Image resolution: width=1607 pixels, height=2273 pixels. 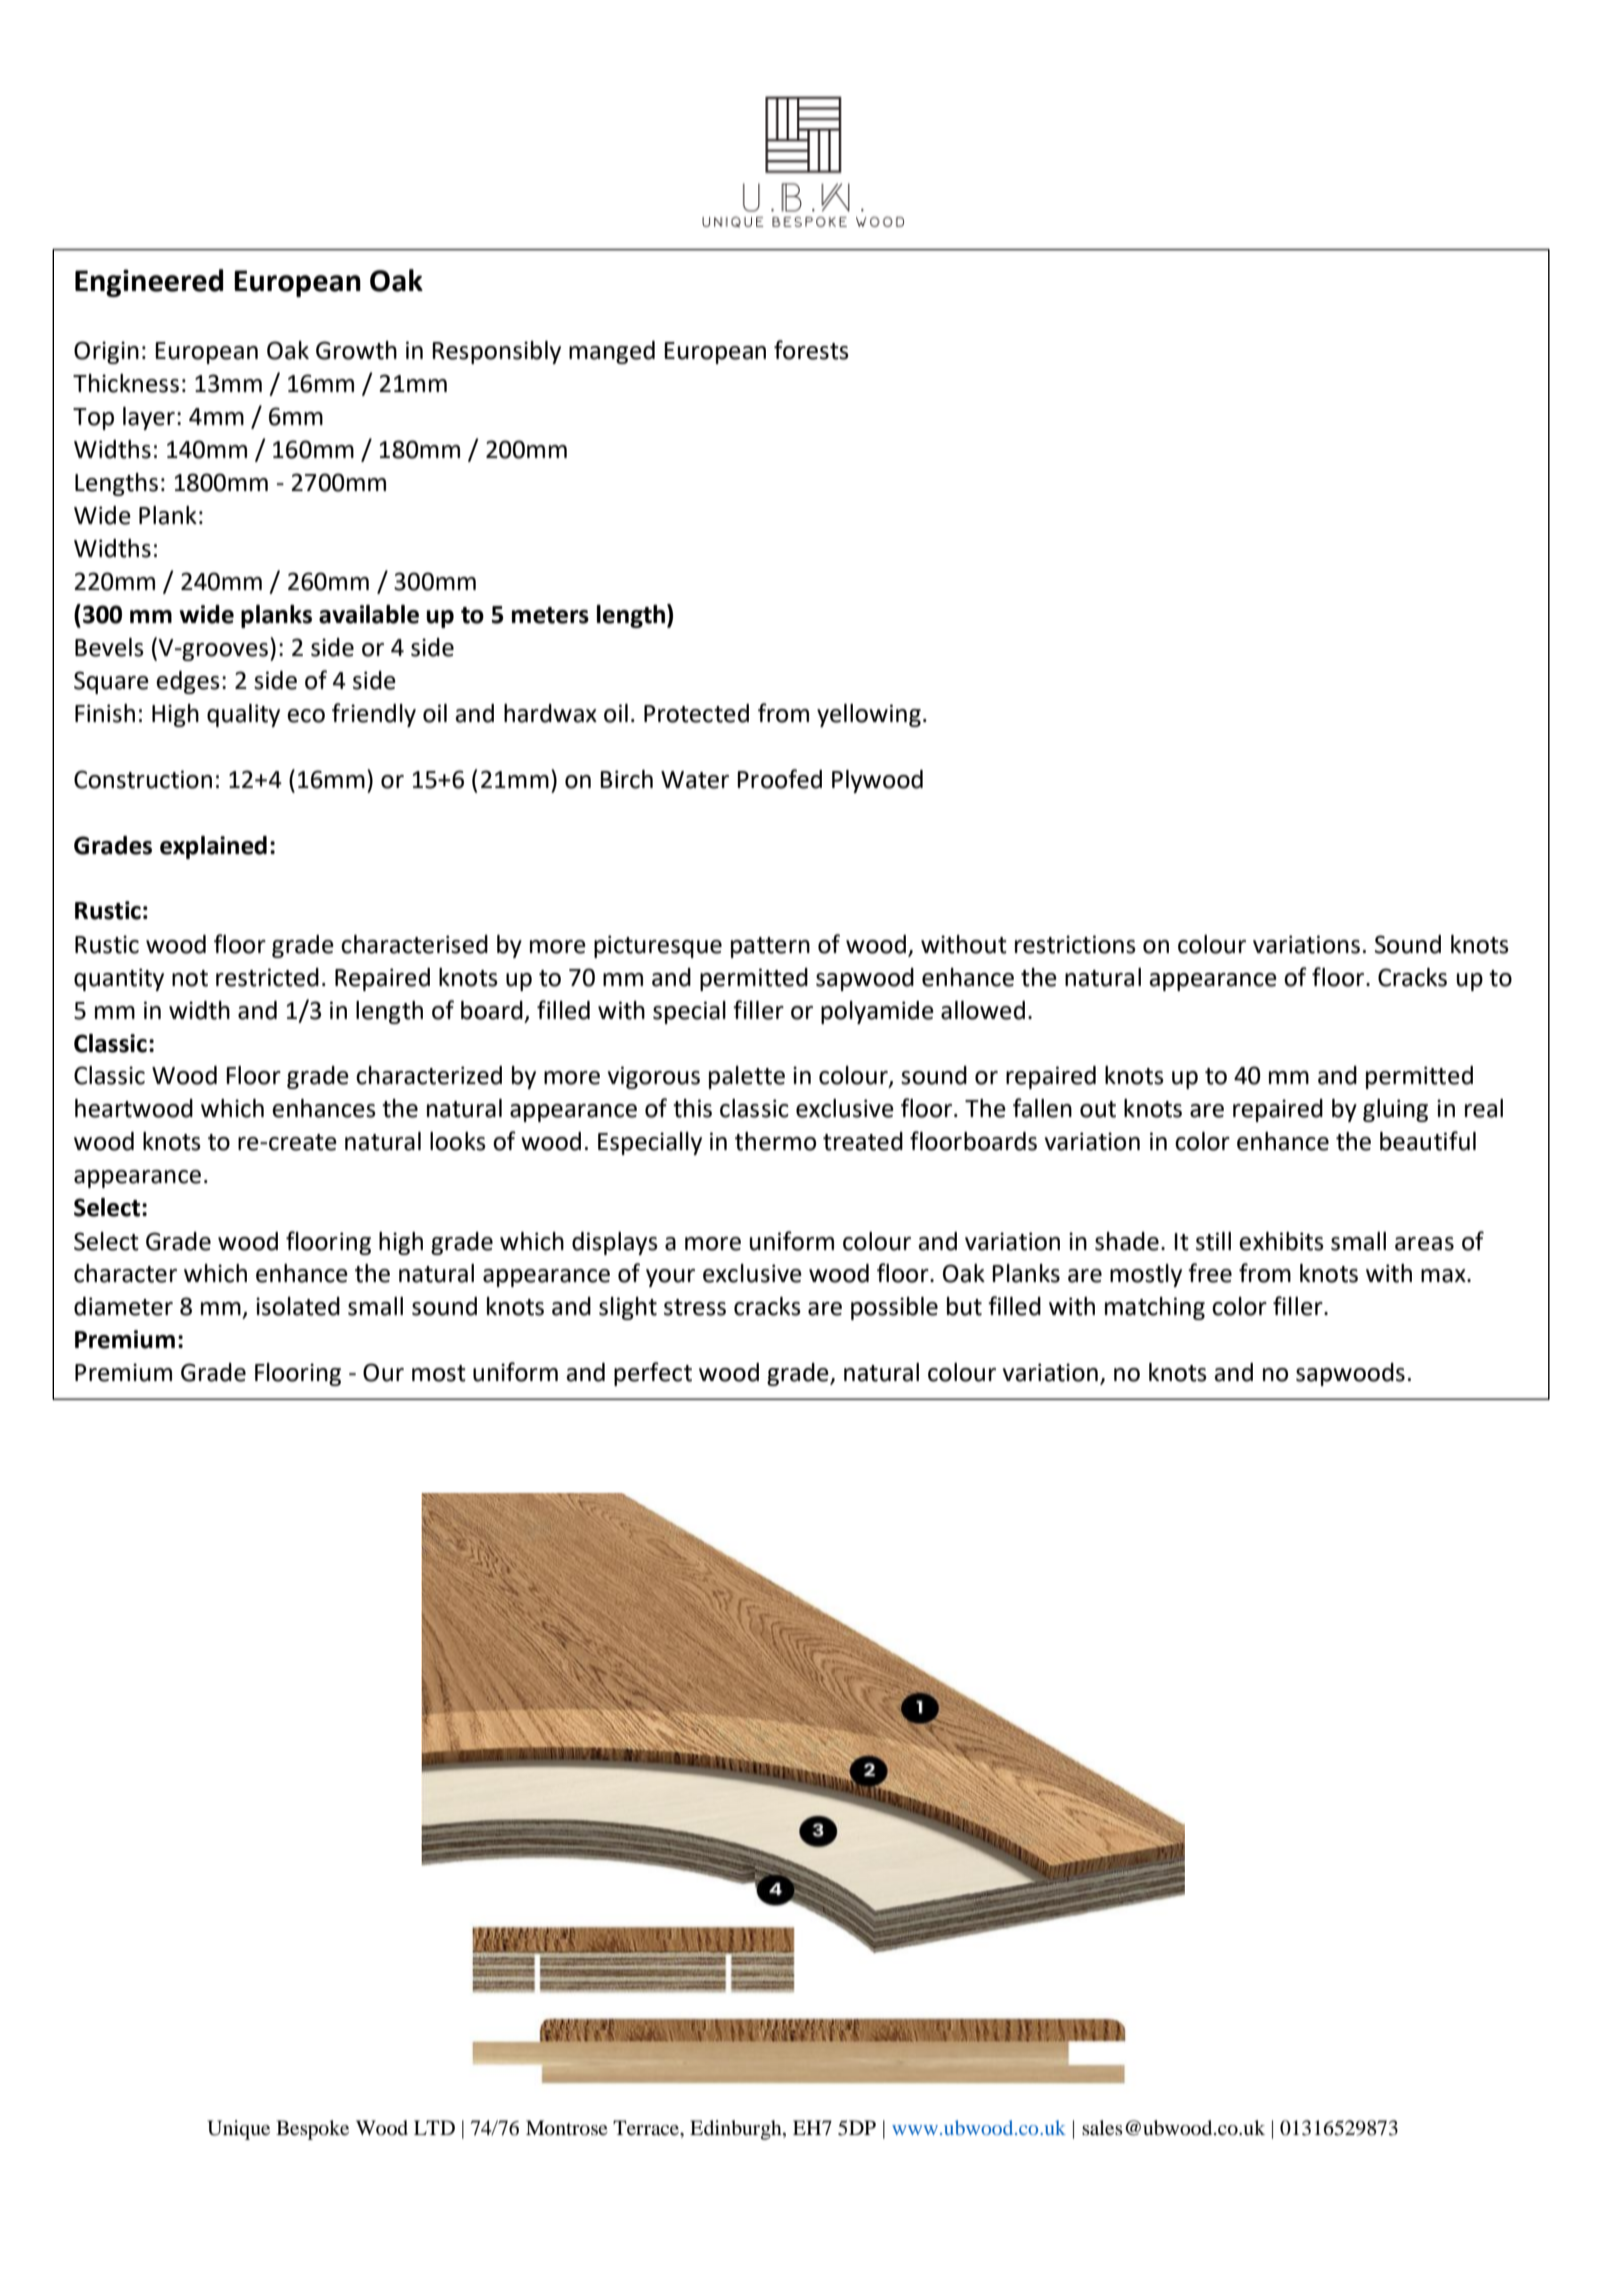 I want to click on manged, so click(x=612, y=352).
